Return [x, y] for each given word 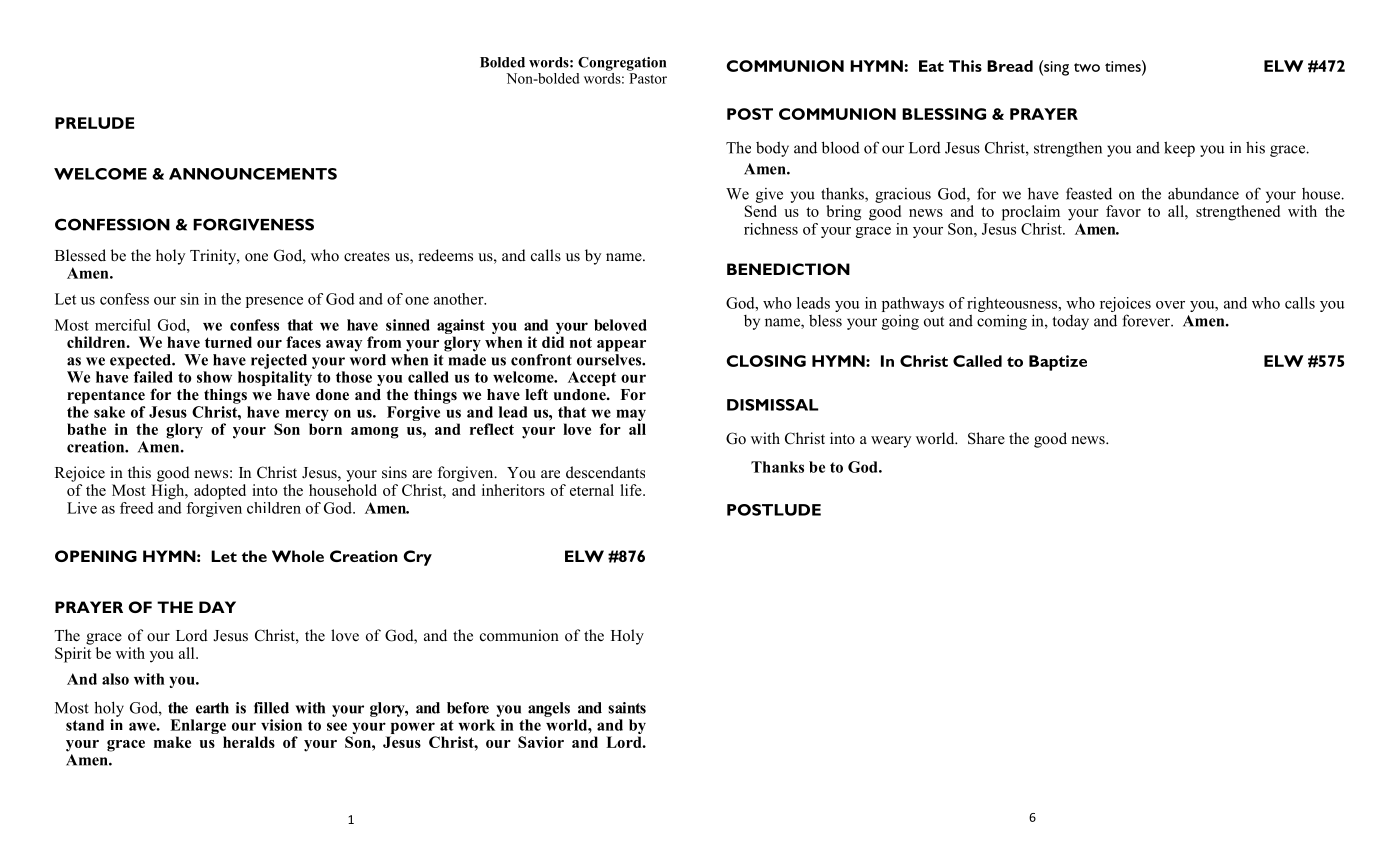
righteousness [1013, 306]
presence [274, 302]
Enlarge [198, 728]
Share [986, 438]
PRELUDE [94, 123]
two [1087, 67]
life [632, 490]
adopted [220, 492]
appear [621, 346]
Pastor [648, 78]
